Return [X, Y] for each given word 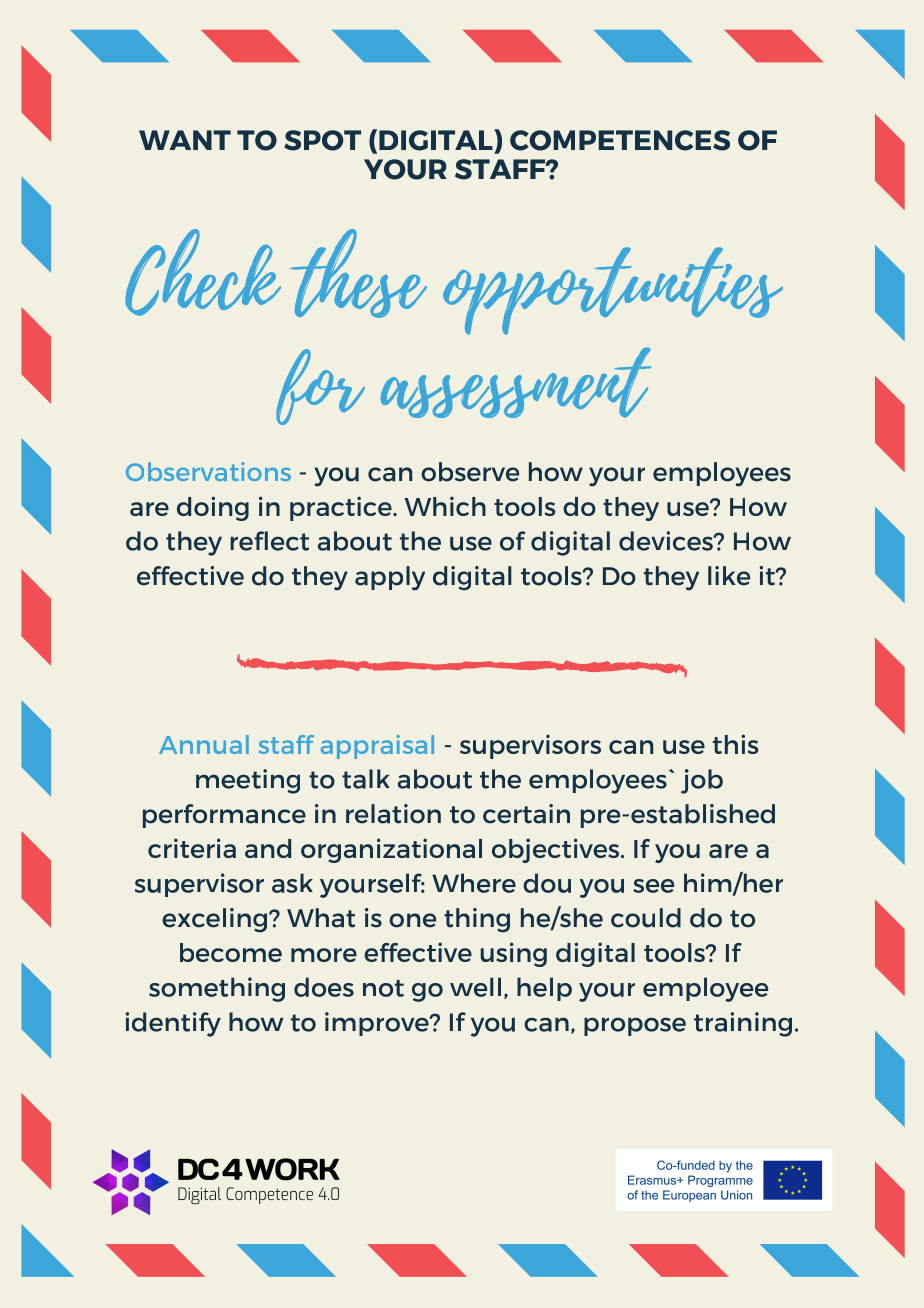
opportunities [613, 291]
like [729, 576]
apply [390, 578]
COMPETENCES [620, 140]
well [475, 987]
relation [393, 814]
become [231, 952]
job [702, 781]
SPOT [322, 140]
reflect [269, 541]
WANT [185, 140]
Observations [208, 471]
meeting [248, 781]
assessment [516, 382]
